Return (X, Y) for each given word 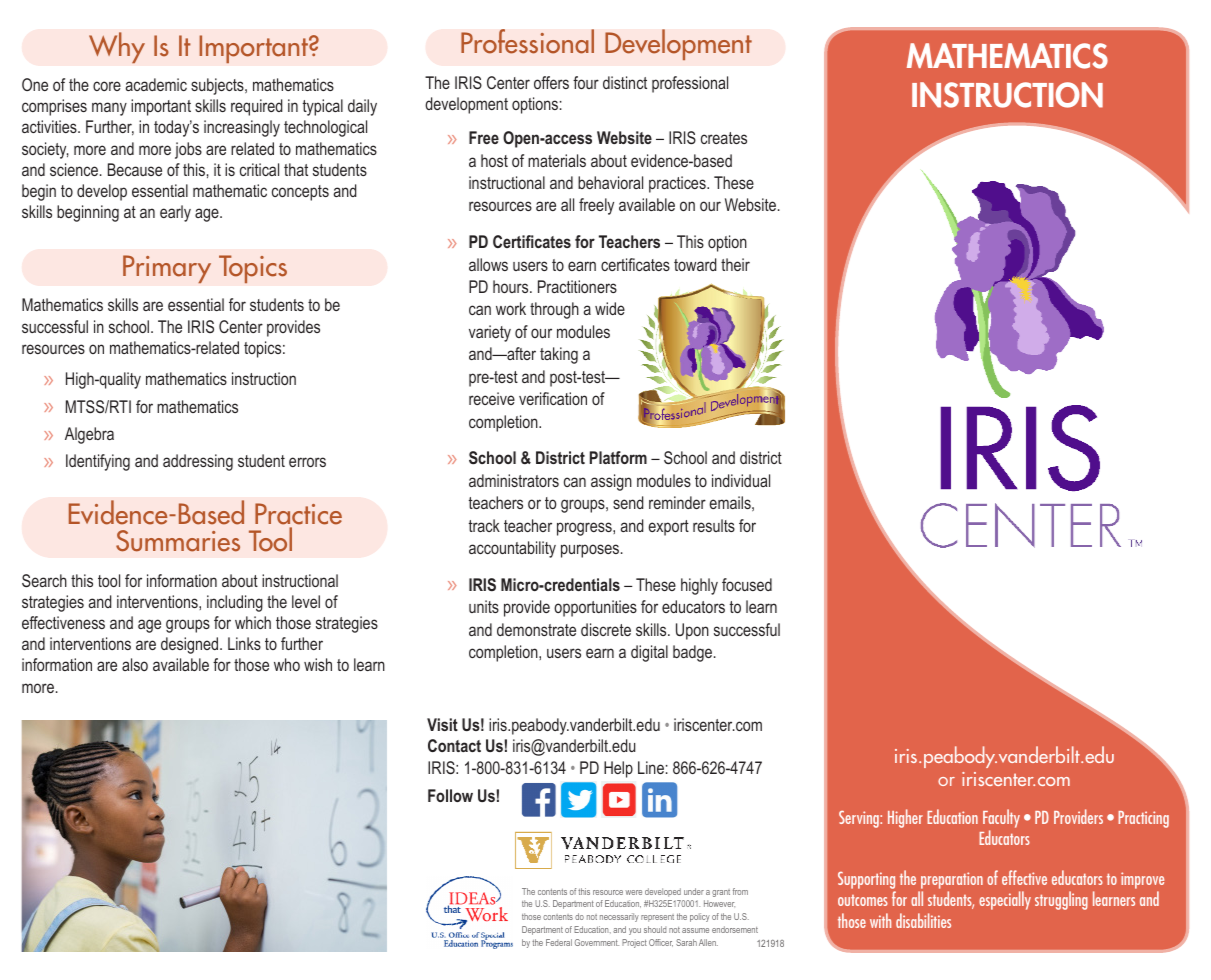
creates (724, 138)
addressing (198, 462)
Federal (559, 942)
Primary (167, 269)
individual (741, 480)
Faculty (1001, 820)
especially (1005, 900)
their (735, 264)
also (135, 664)
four (586, 82)
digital (649, 653)
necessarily (619, 917)
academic (156, 84)
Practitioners (577, 286)
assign (611, 482)
